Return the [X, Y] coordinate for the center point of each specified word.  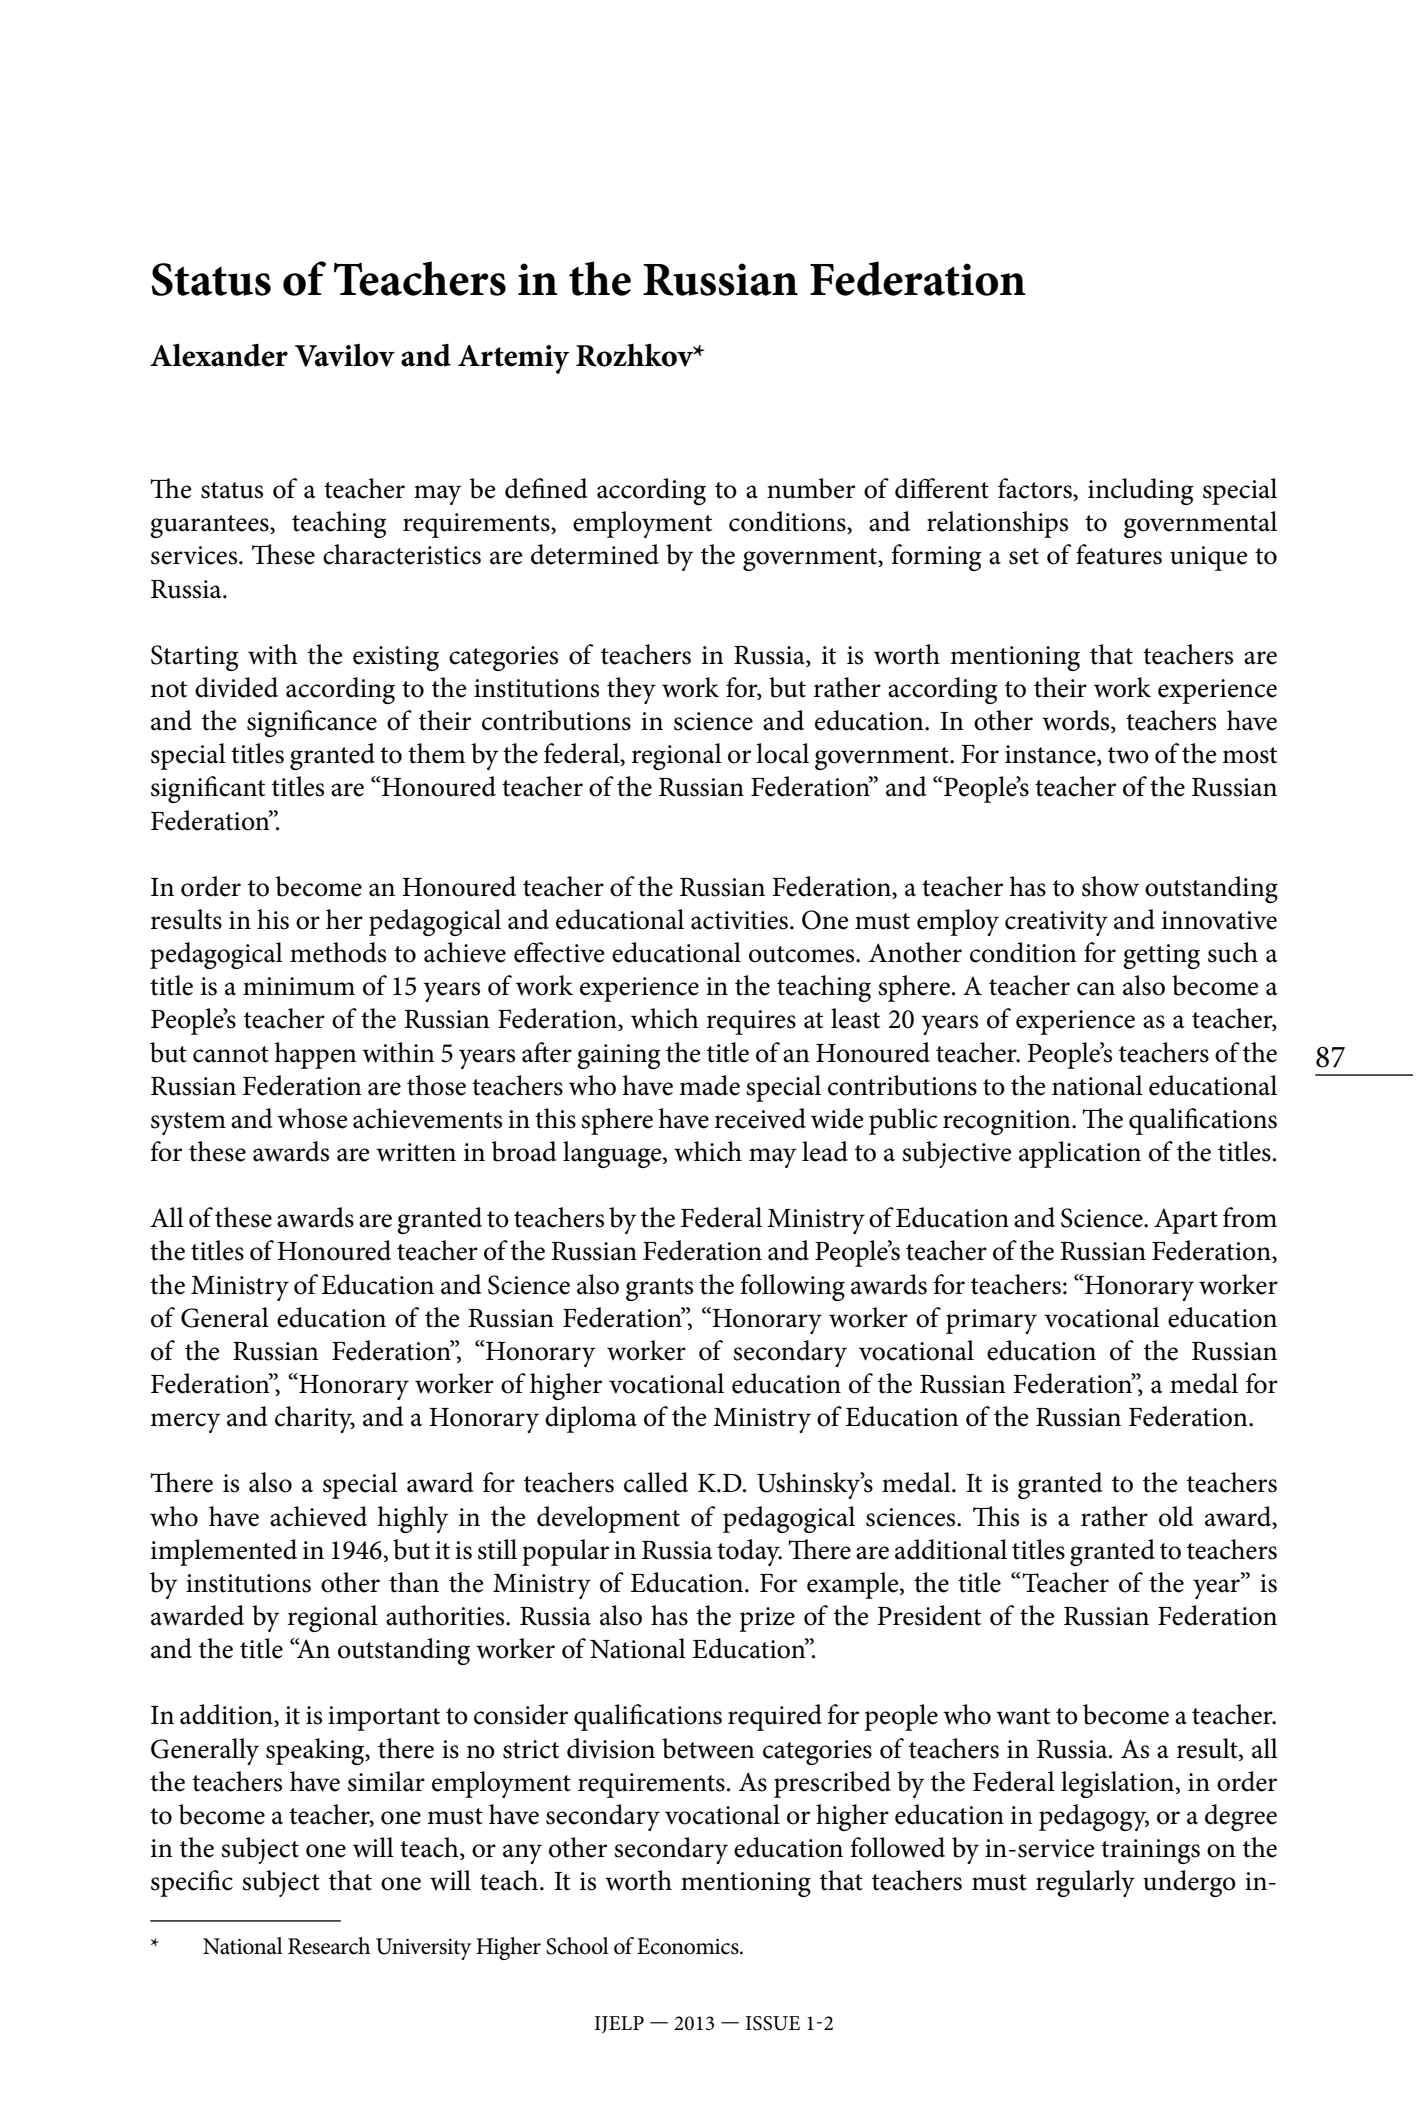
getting [1161, 956]
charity [315, 1419]
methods [338, 952]
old [1176, 1516]
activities [739, 920]
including [1141, 491]
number [811, 488]
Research [329, 1946]
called [656, 1482]
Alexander [219, 355]
